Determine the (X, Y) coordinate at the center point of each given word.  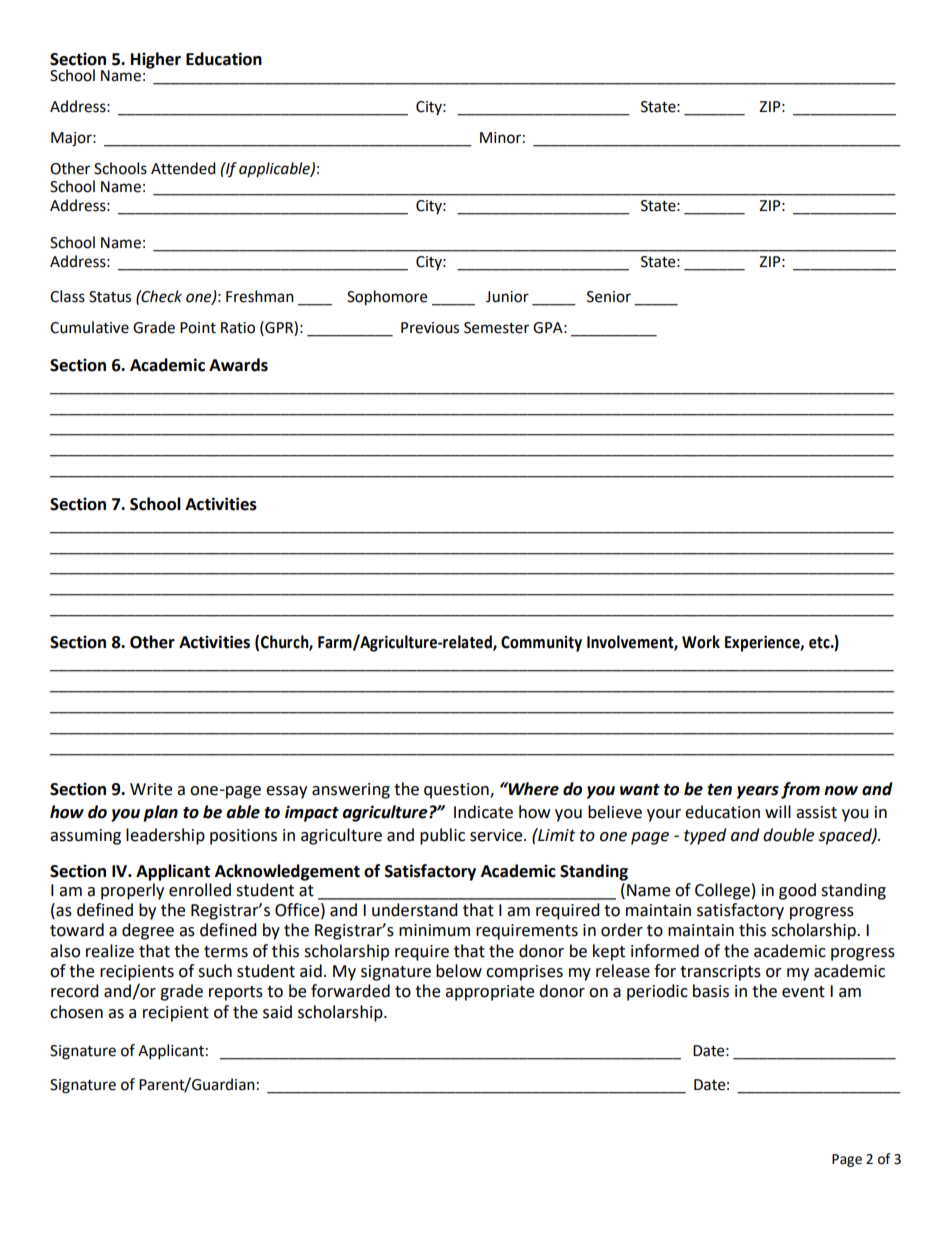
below (459, 971)
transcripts (720, 973)
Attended (183, 168)
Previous (430, 328)
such (215, 971)
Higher (156, 60)
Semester (496, 328)
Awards (238, 365)
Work (701, 642)
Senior (609, 297)
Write (151, 789)
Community (541, 643)
